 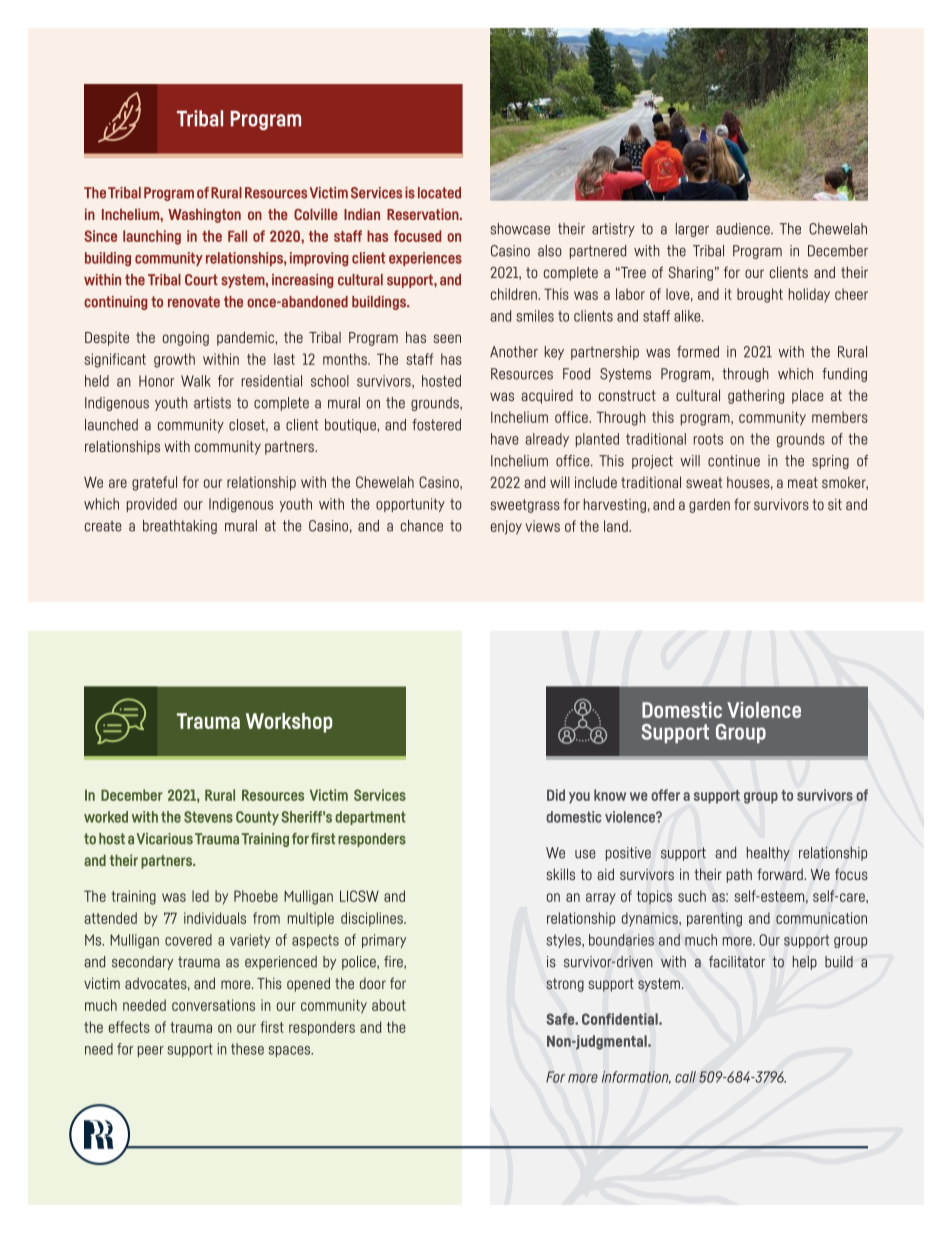 What do you see at coordinates (556, 795) in the screenshot?
I see `Did` at bounding box center [556, 795].
